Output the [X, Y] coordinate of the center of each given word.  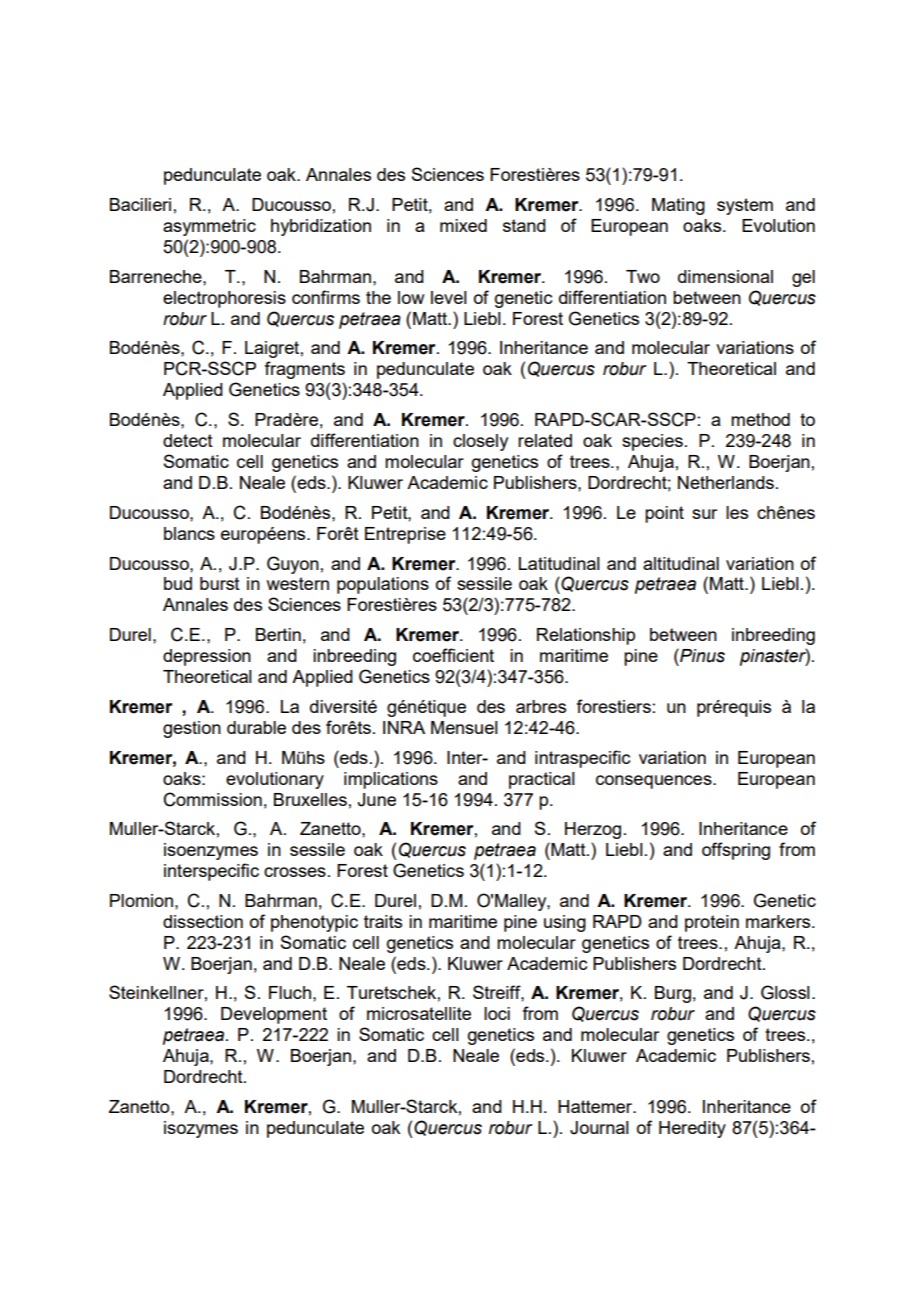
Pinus [701, 655]
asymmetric [209, 227]
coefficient [453, 655]
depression [207, 657]
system [745, 206]
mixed [463, 225]
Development [274, 1015]
